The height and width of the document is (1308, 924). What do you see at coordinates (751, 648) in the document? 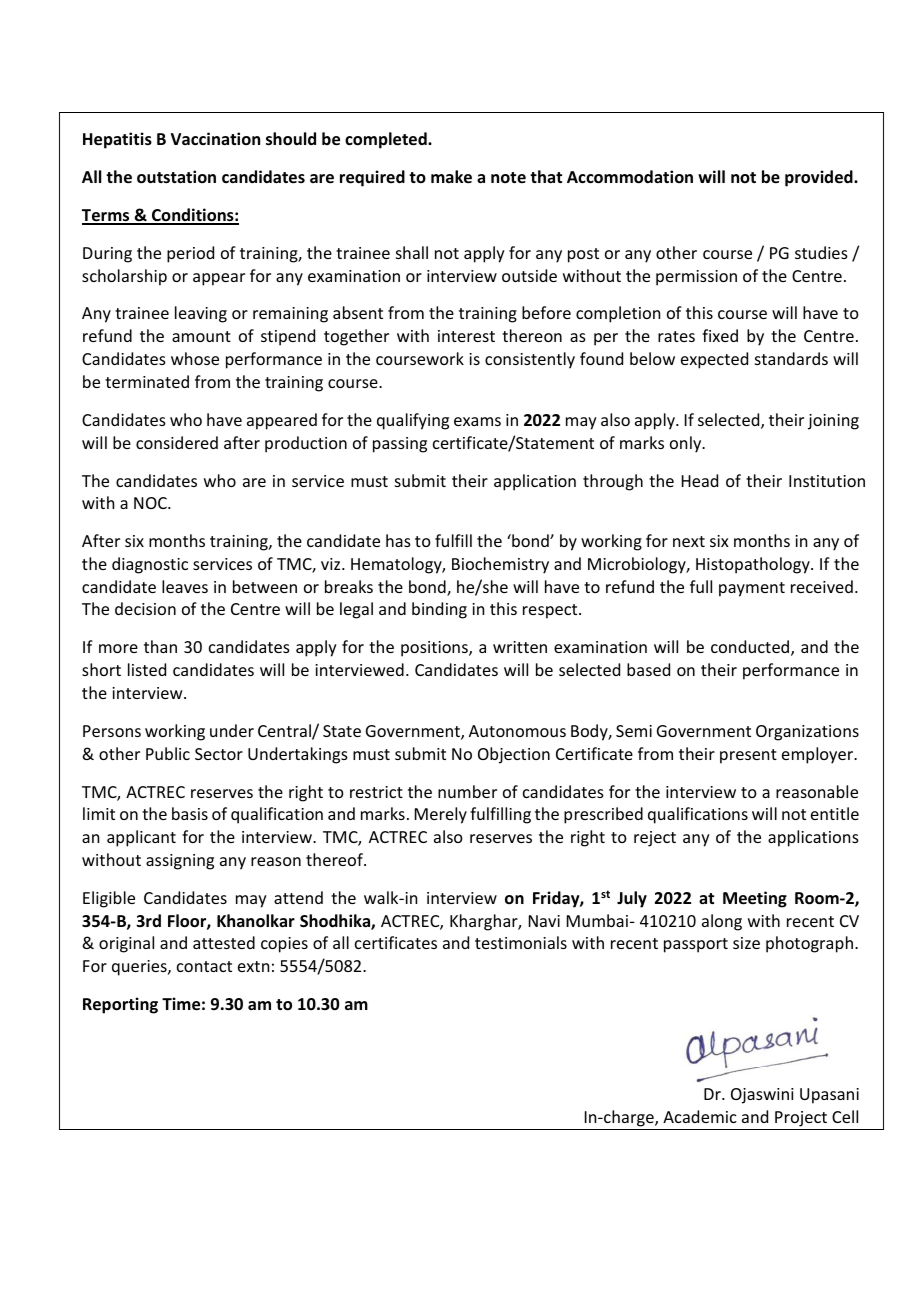
I see `conducted` at bounding box center [751, 648].
